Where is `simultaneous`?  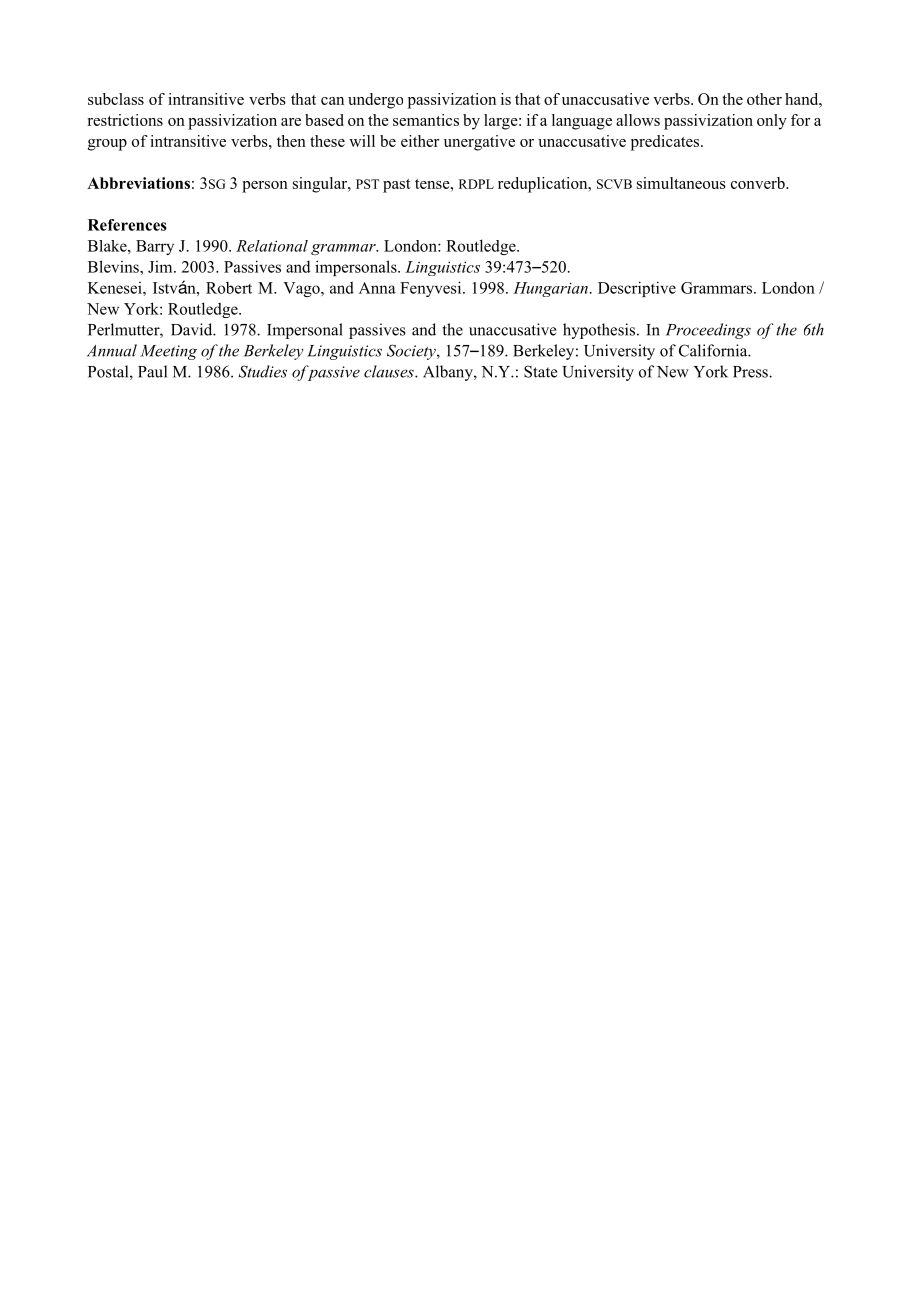
simultaneous is located at coordinates (681, 183).
